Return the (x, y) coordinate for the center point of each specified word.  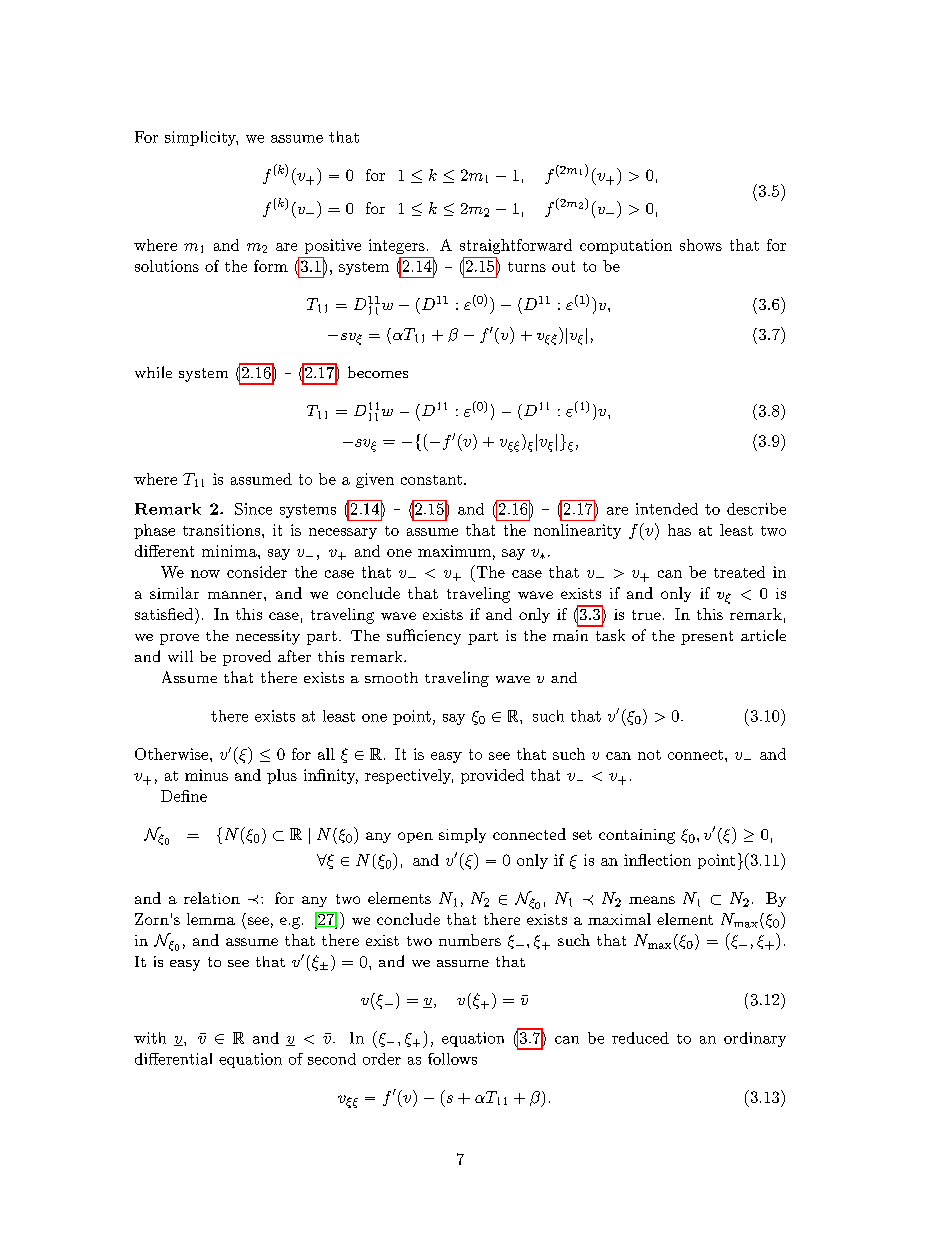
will (180, 656)
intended (667, 509)
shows (701, 245)
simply (462, 835)
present (707, 638)
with (150, 1038)
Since (253, 509)
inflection (657, 860)
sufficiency (424, 637)
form (271, 266)
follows (452, 1059)
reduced (640, 1038)
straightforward (516, 246)
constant (431, 480)
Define (184, 796)
